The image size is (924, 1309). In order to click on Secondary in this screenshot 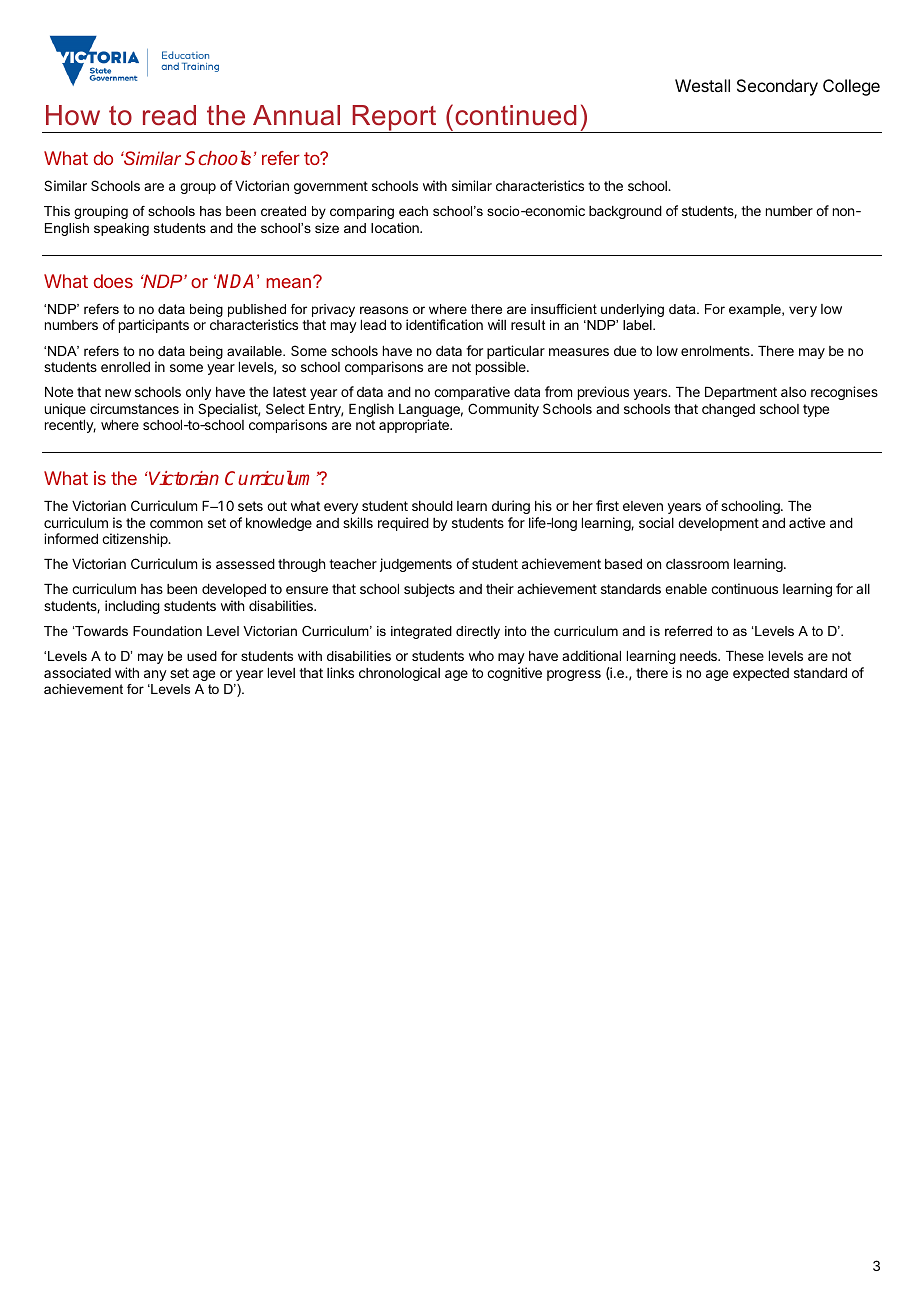, I will do `click(777, 87)`.
